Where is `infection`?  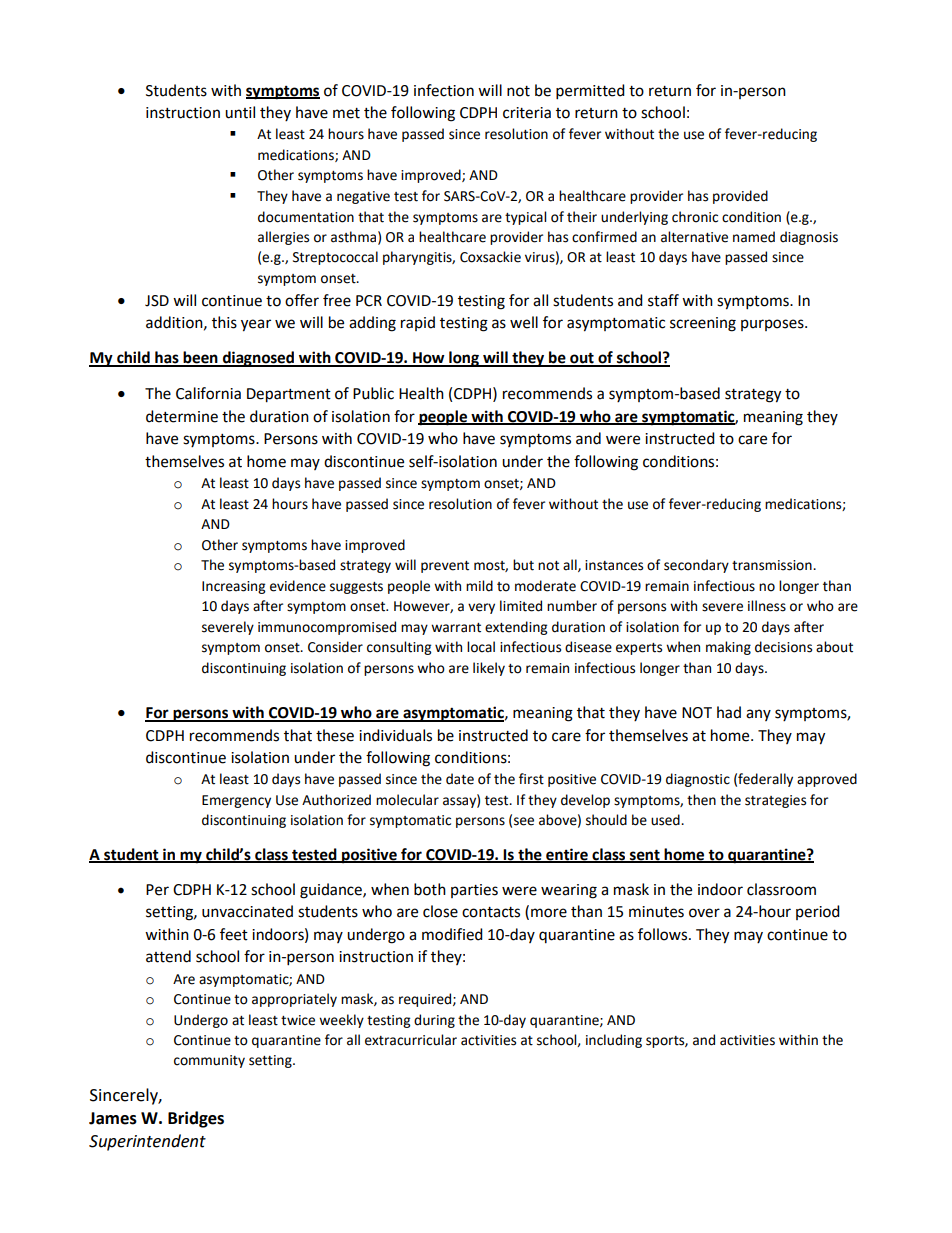 infection is located at coordinates (444, 90).
